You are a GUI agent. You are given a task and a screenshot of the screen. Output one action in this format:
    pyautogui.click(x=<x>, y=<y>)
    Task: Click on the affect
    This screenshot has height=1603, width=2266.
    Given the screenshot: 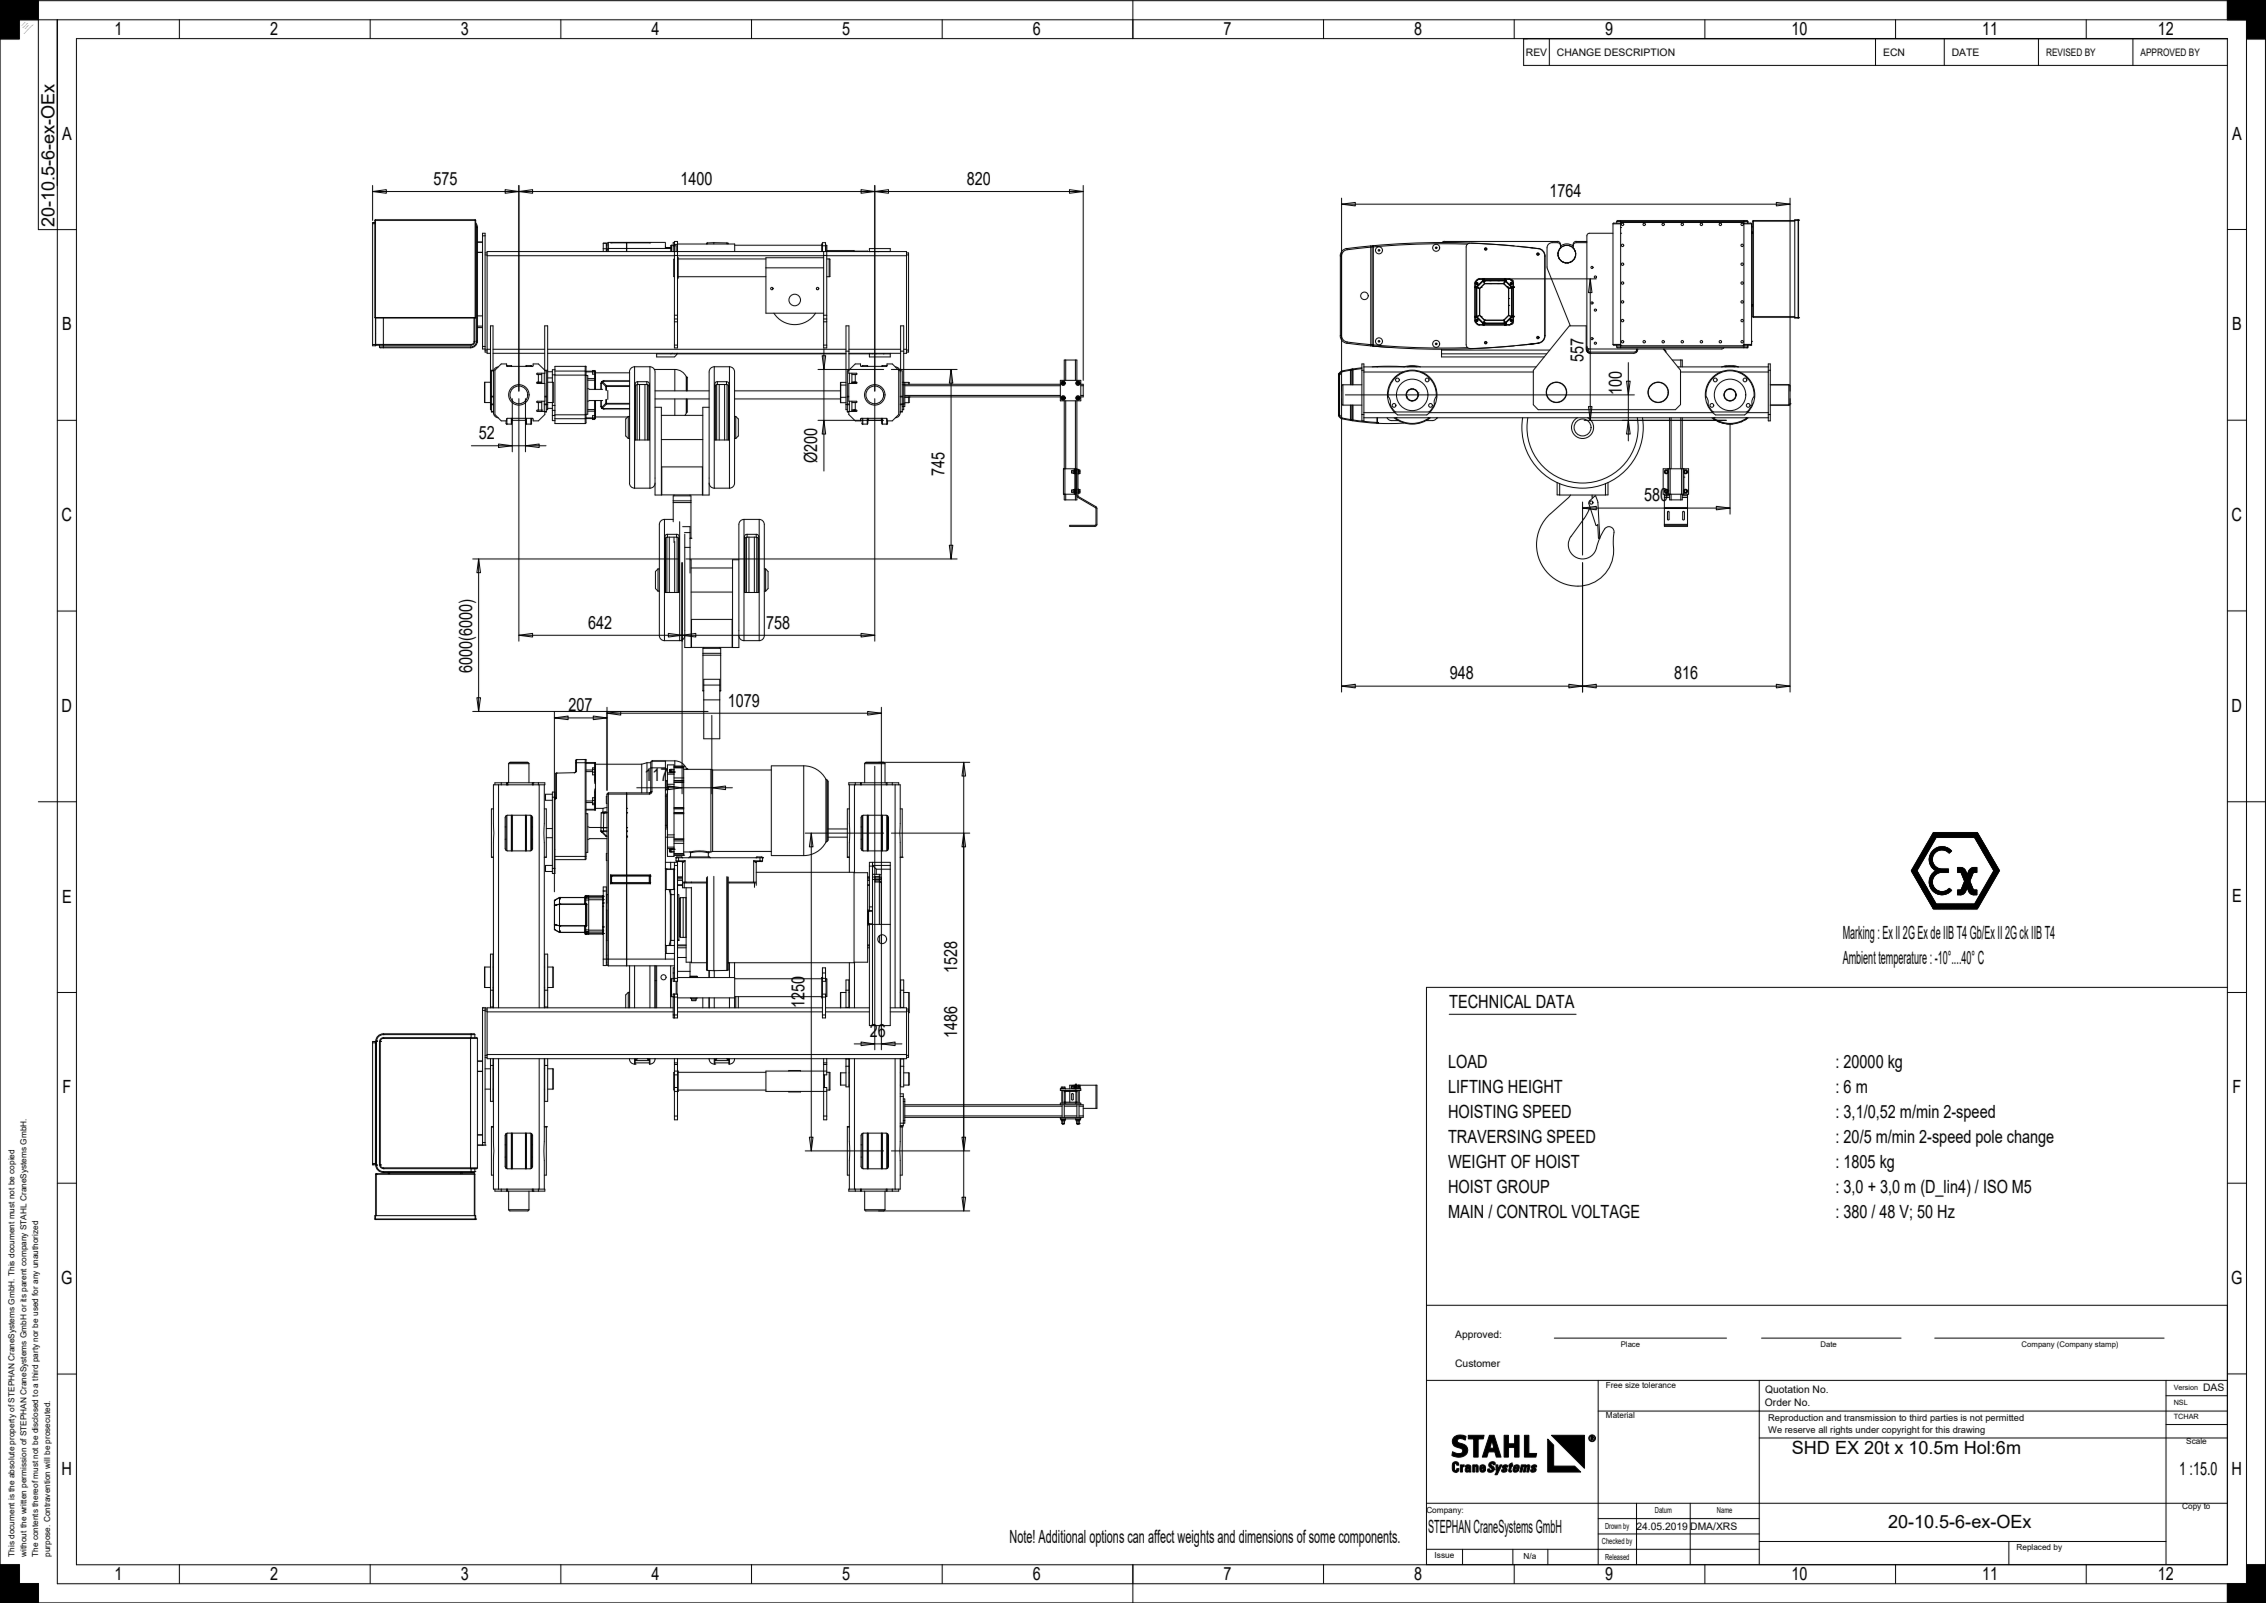 What is the action you would take?
    pyautogui.click(x=1161, y=1536)
